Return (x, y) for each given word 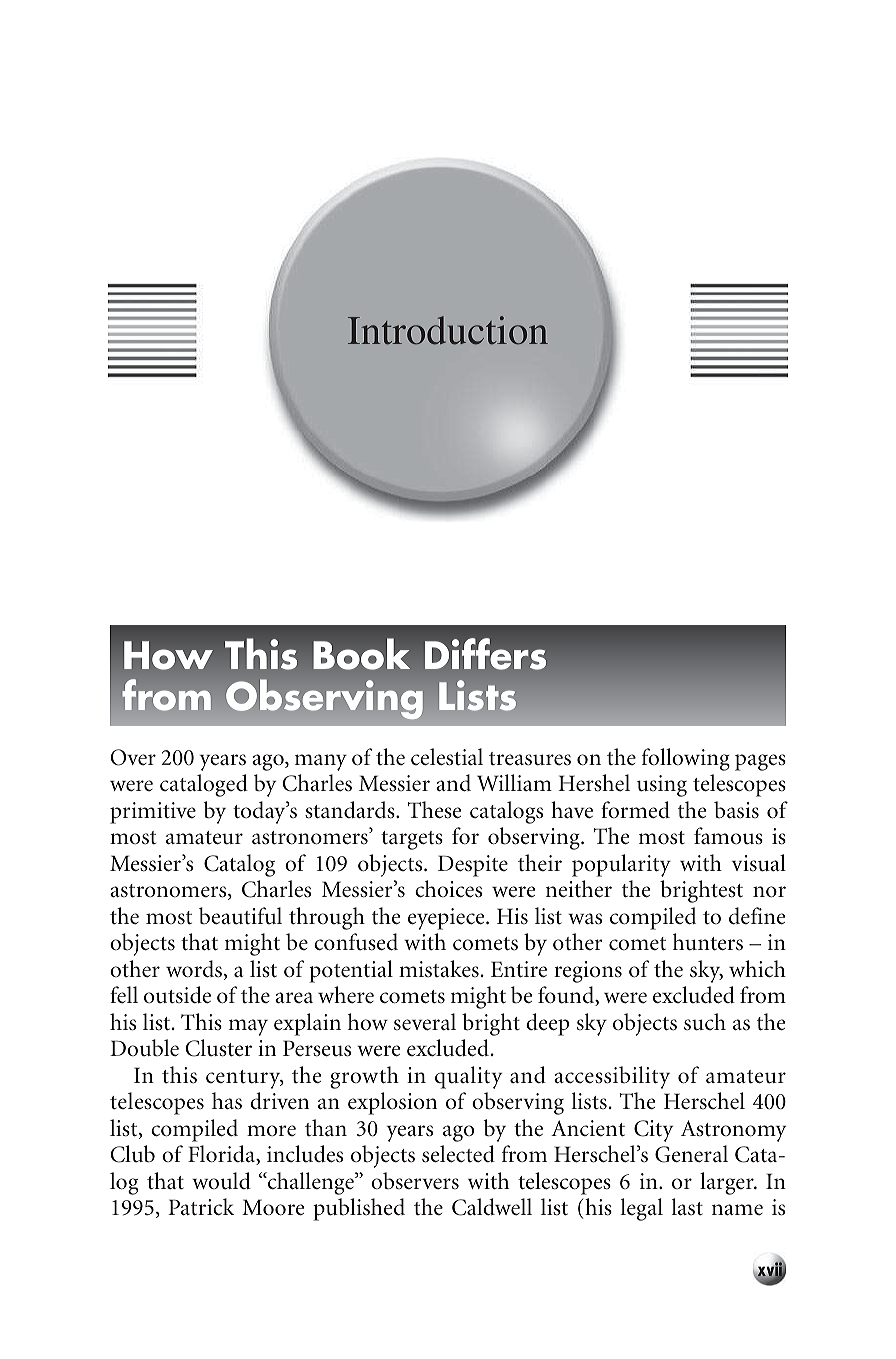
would (221, 1181)
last (687, 1207)
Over (133, 757)
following (686, 759)
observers (415, 1181)
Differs (485, 654)
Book (361, 654)
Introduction (448, 330)
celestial (447, 757)
